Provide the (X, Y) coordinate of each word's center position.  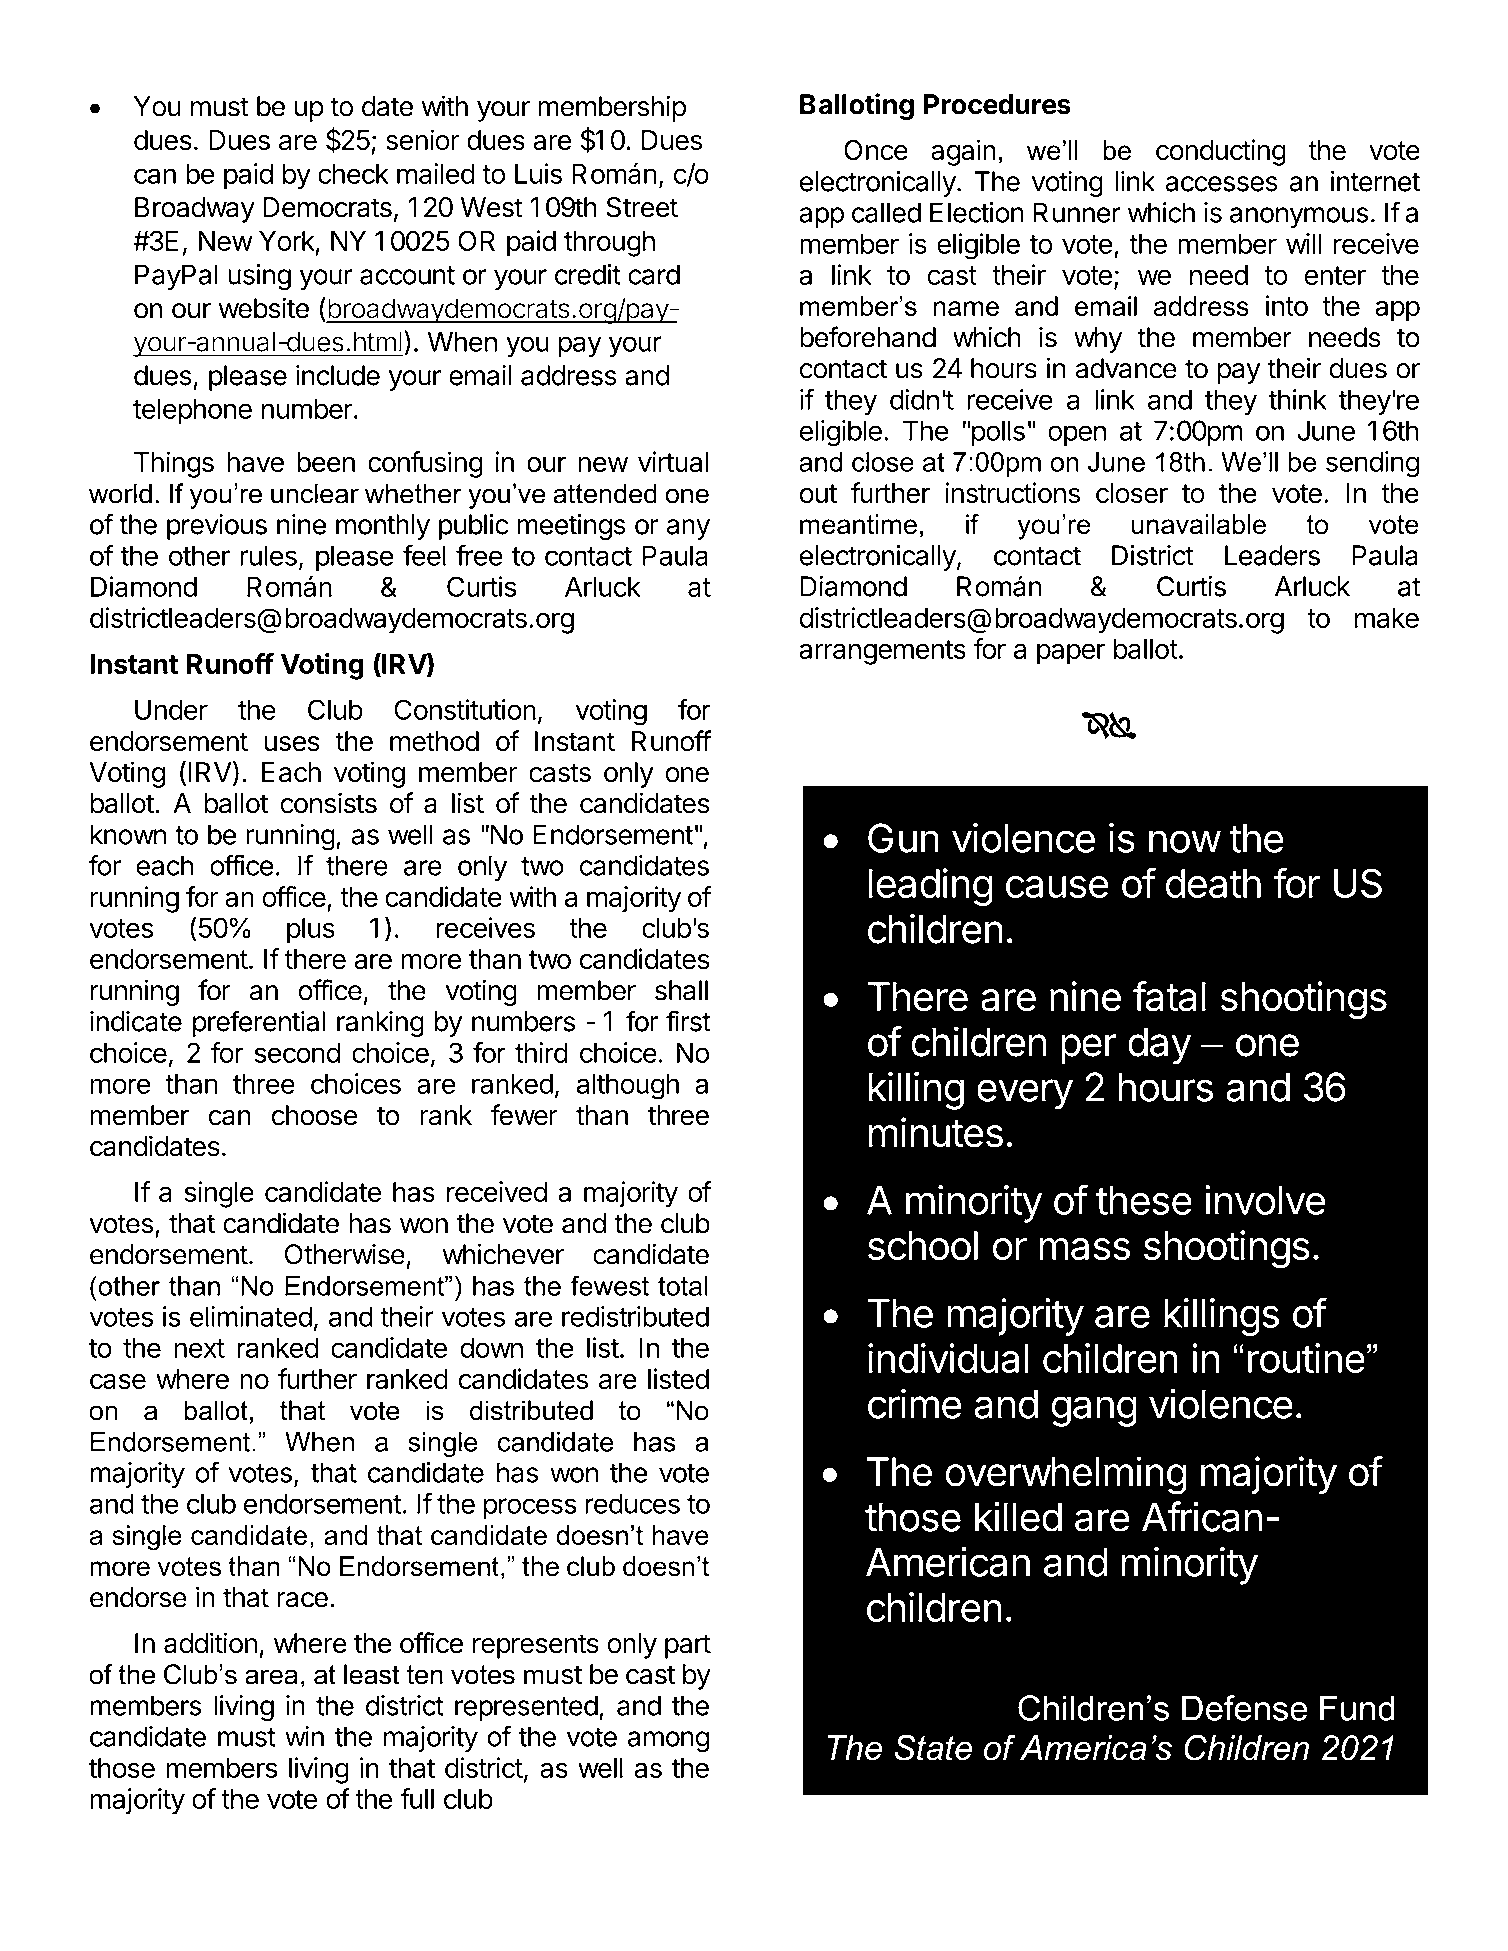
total (683, 1286)
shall (681, 990)
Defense (1244, 1708)
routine (1306, 1358)
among (668, 1742)
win (304, 1736)
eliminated (251, 1316)
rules (268, 555)
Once (876, 150)
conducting (1221, 152)
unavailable (1199, 524)
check (353, 173)
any (688, 529)
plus (311, 931)
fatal (1169, 996)
